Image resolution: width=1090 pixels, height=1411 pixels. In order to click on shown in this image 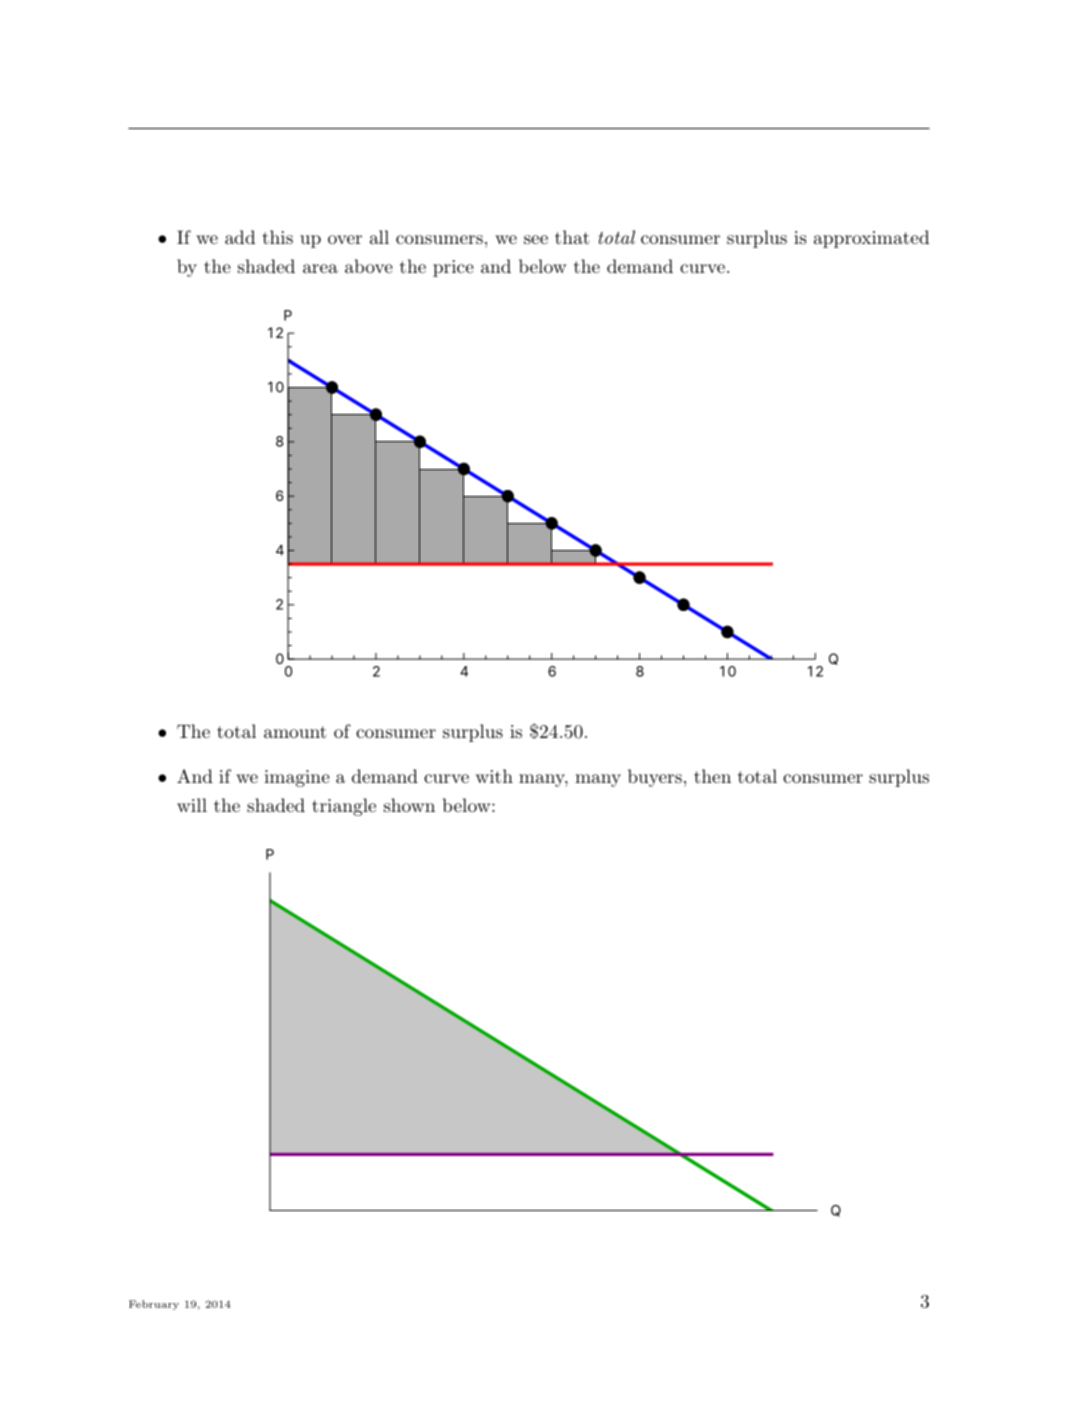, I will do `click(409, 805)`.
